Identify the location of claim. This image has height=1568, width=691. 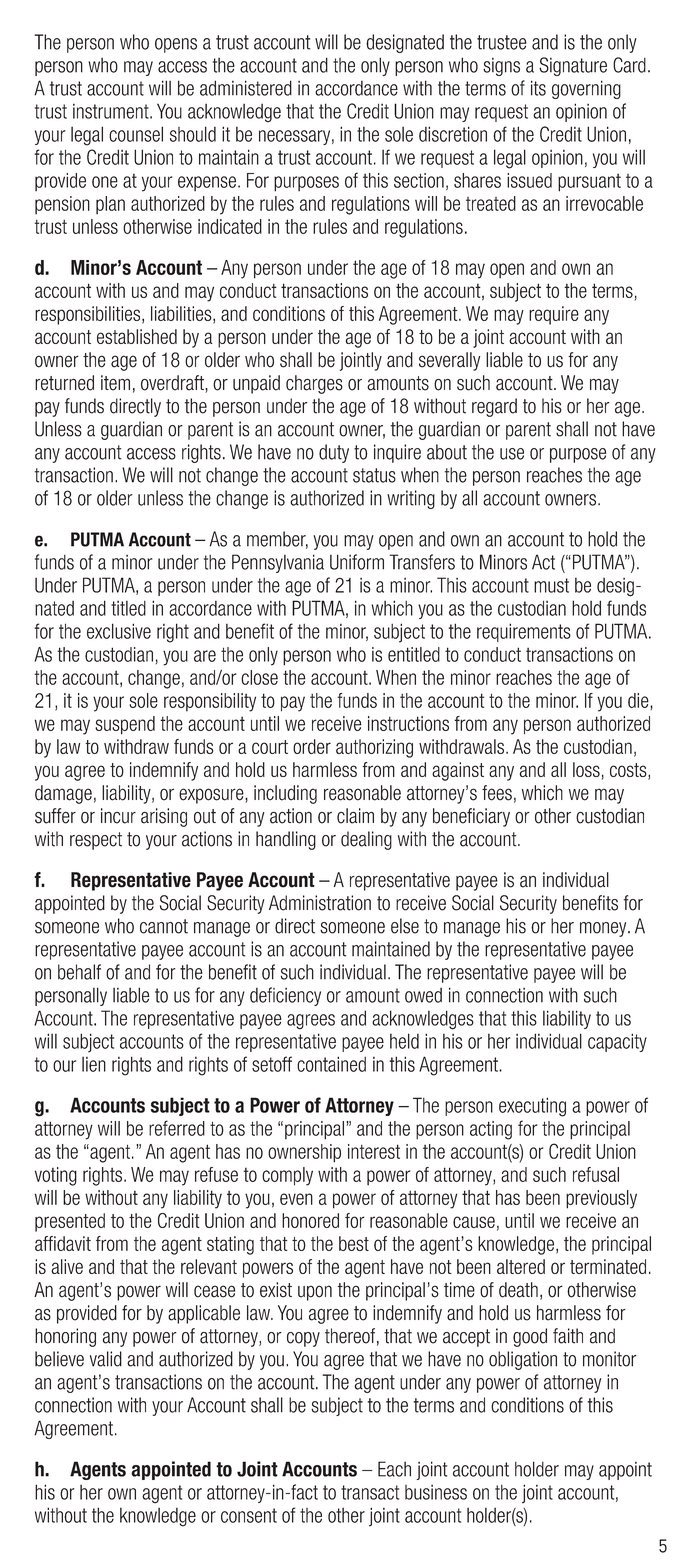
(355, 816).
